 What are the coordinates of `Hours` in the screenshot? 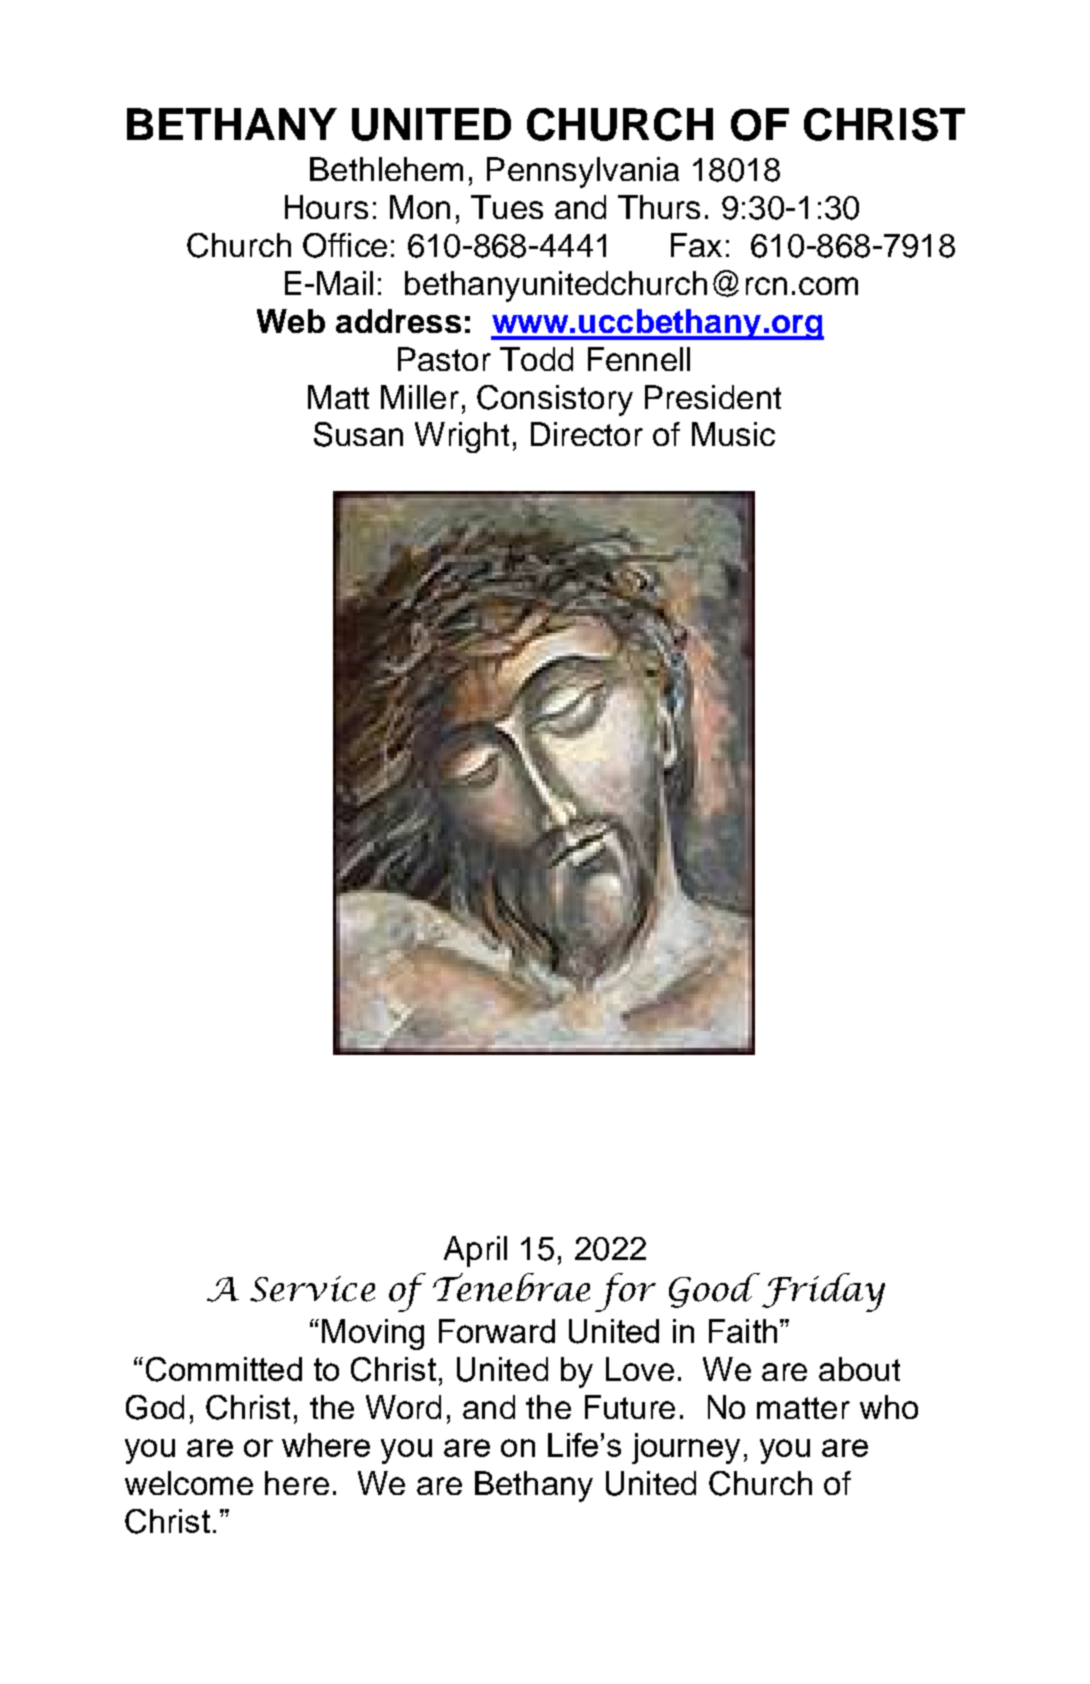 It's located at (326, 207).
